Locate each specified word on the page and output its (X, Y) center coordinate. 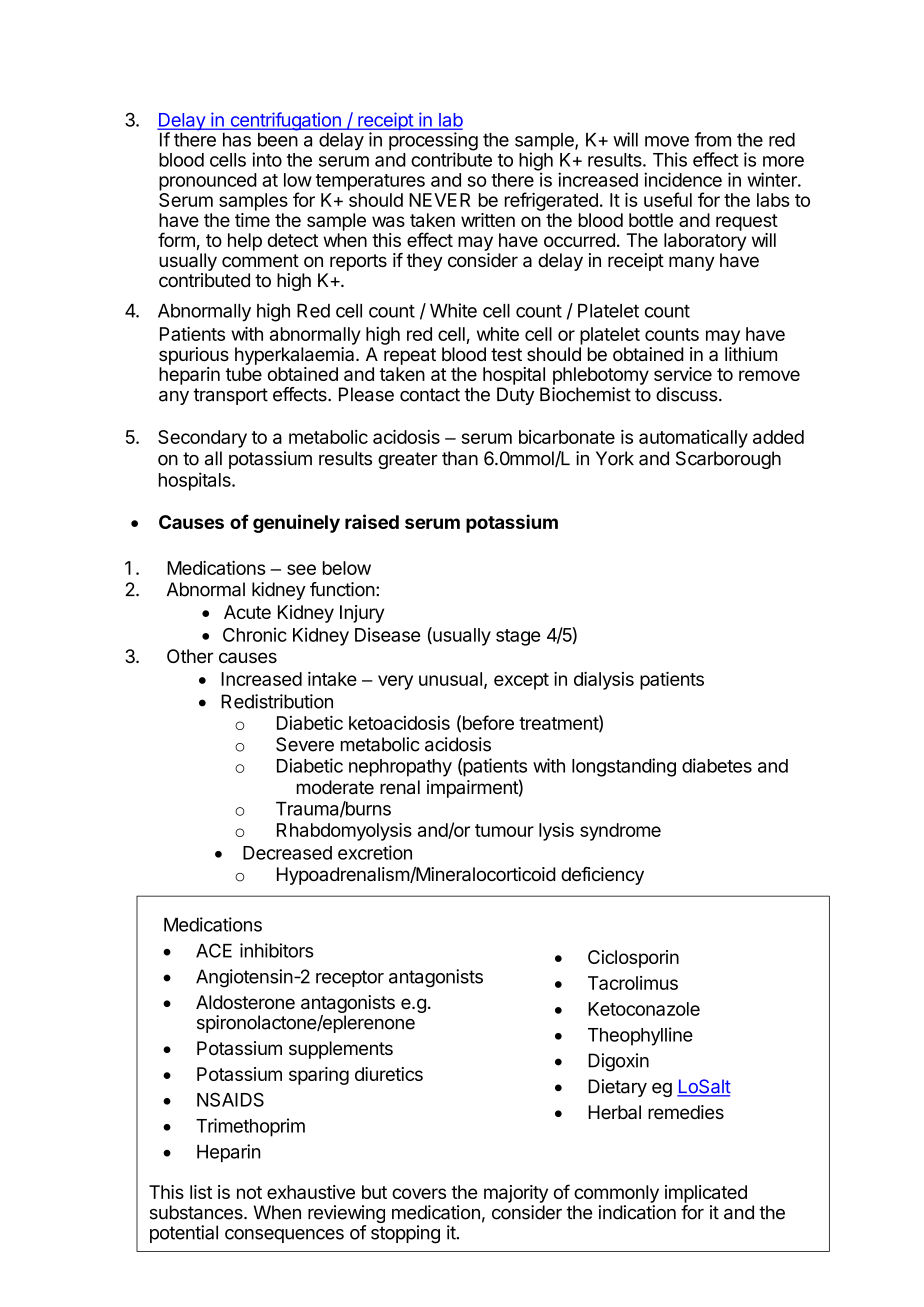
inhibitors (277, 950)
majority (516, 1194)
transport (230, 396)
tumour (504, 830)
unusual (450, 679)
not (249, 1192)
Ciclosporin (633, 959)
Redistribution (277, 701)
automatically (693, 439)
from (713, 139)
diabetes (717, 765)
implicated (706, 1194)
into (267, 159)
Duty (515, 396)
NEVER (439, 200)
